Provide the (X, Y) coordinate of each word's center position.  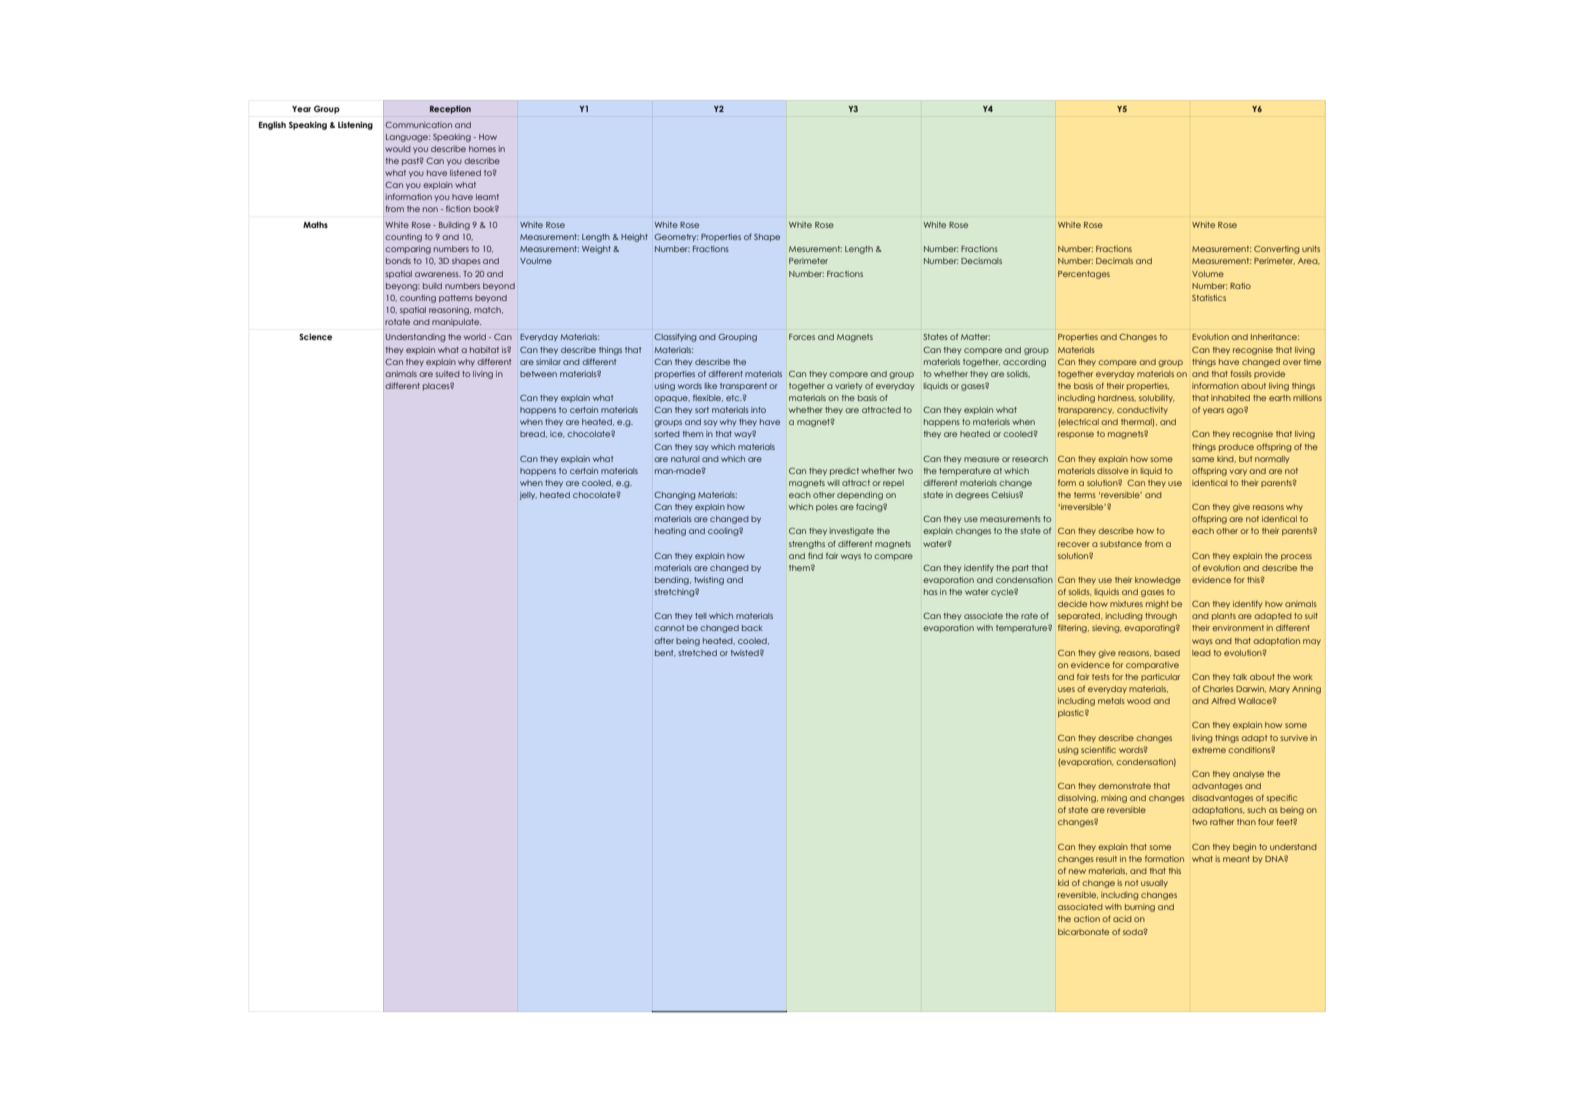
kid (1063, 883)
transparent (743, 387)
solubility (1157, 399)
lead (1201, 653)
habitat (484, 350)
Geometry (676, 238)
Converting (1276, 250)
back (752, 628)
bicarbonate (1083, 932)
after (664, 640)
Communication (418, 125)
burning (1140, 908)
